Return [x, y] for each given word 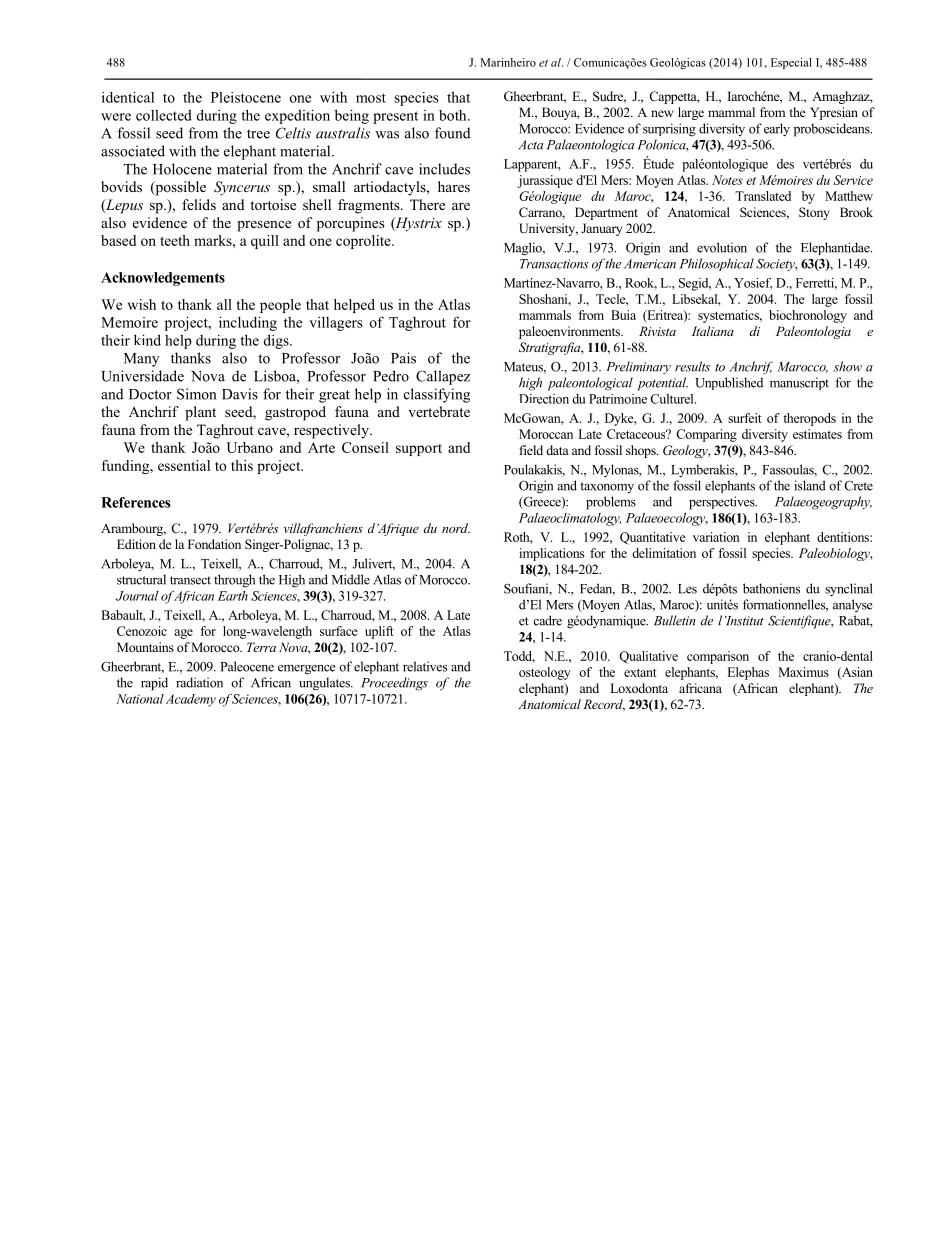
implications [551, 554]
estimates [817, 434]
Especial [791, 63]
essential [184, 465]
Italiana [713, 331]
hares [454, 186]
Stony [814, 213]
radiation [199, 682]
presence [264, 226]
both [454, 115]
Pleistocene [246, 97]
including [248, 323]
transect [190, 580]
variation [716, 537]
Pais [403, 358]
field [531, 450]
